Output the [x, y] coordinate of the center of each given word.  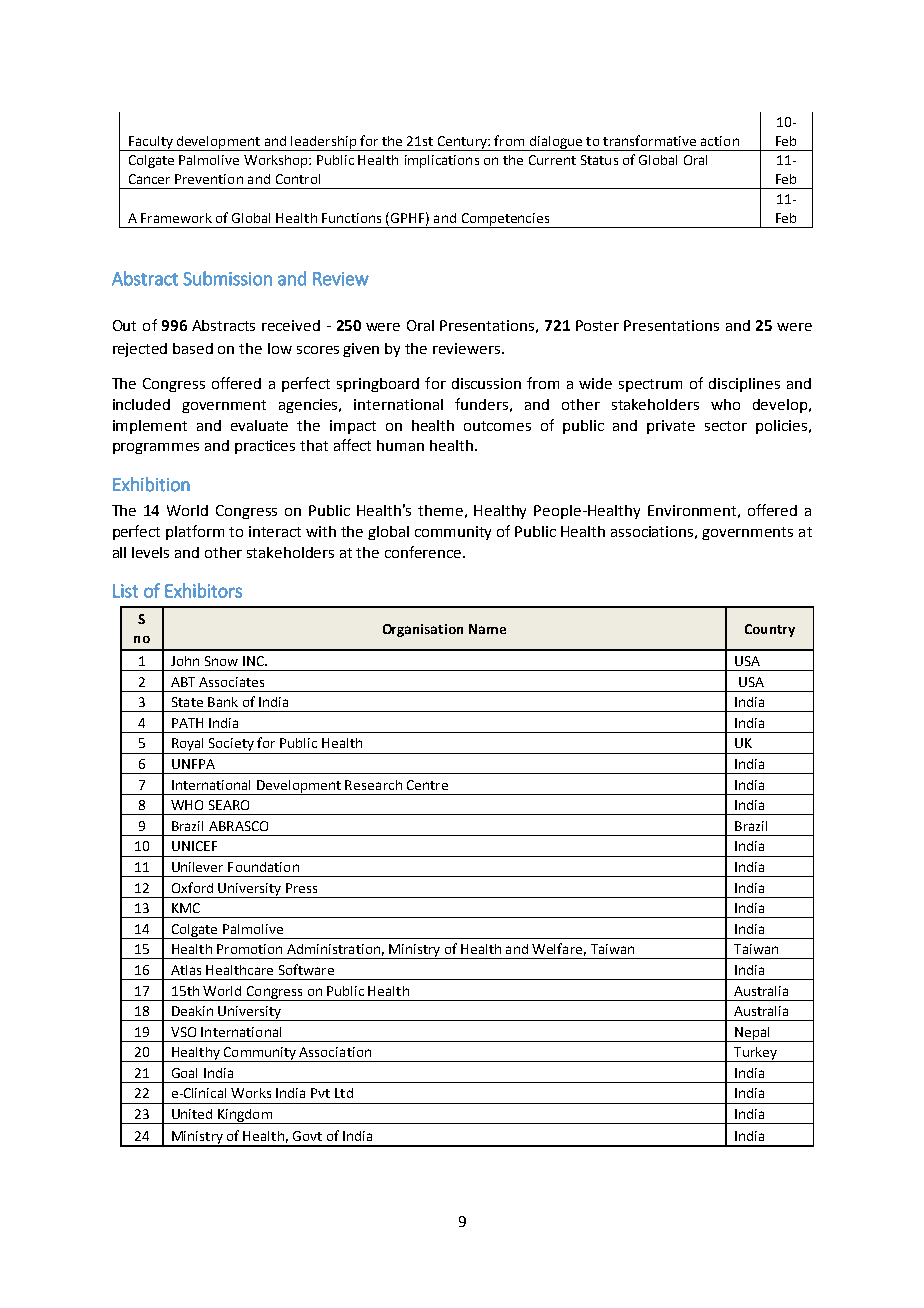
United [192, 1114]
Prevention [209, 179]
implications [442, 161]
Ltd [344, 1093]
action [720, 141]
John [185, 661]
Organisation [423, 630]
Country [770, 630]
